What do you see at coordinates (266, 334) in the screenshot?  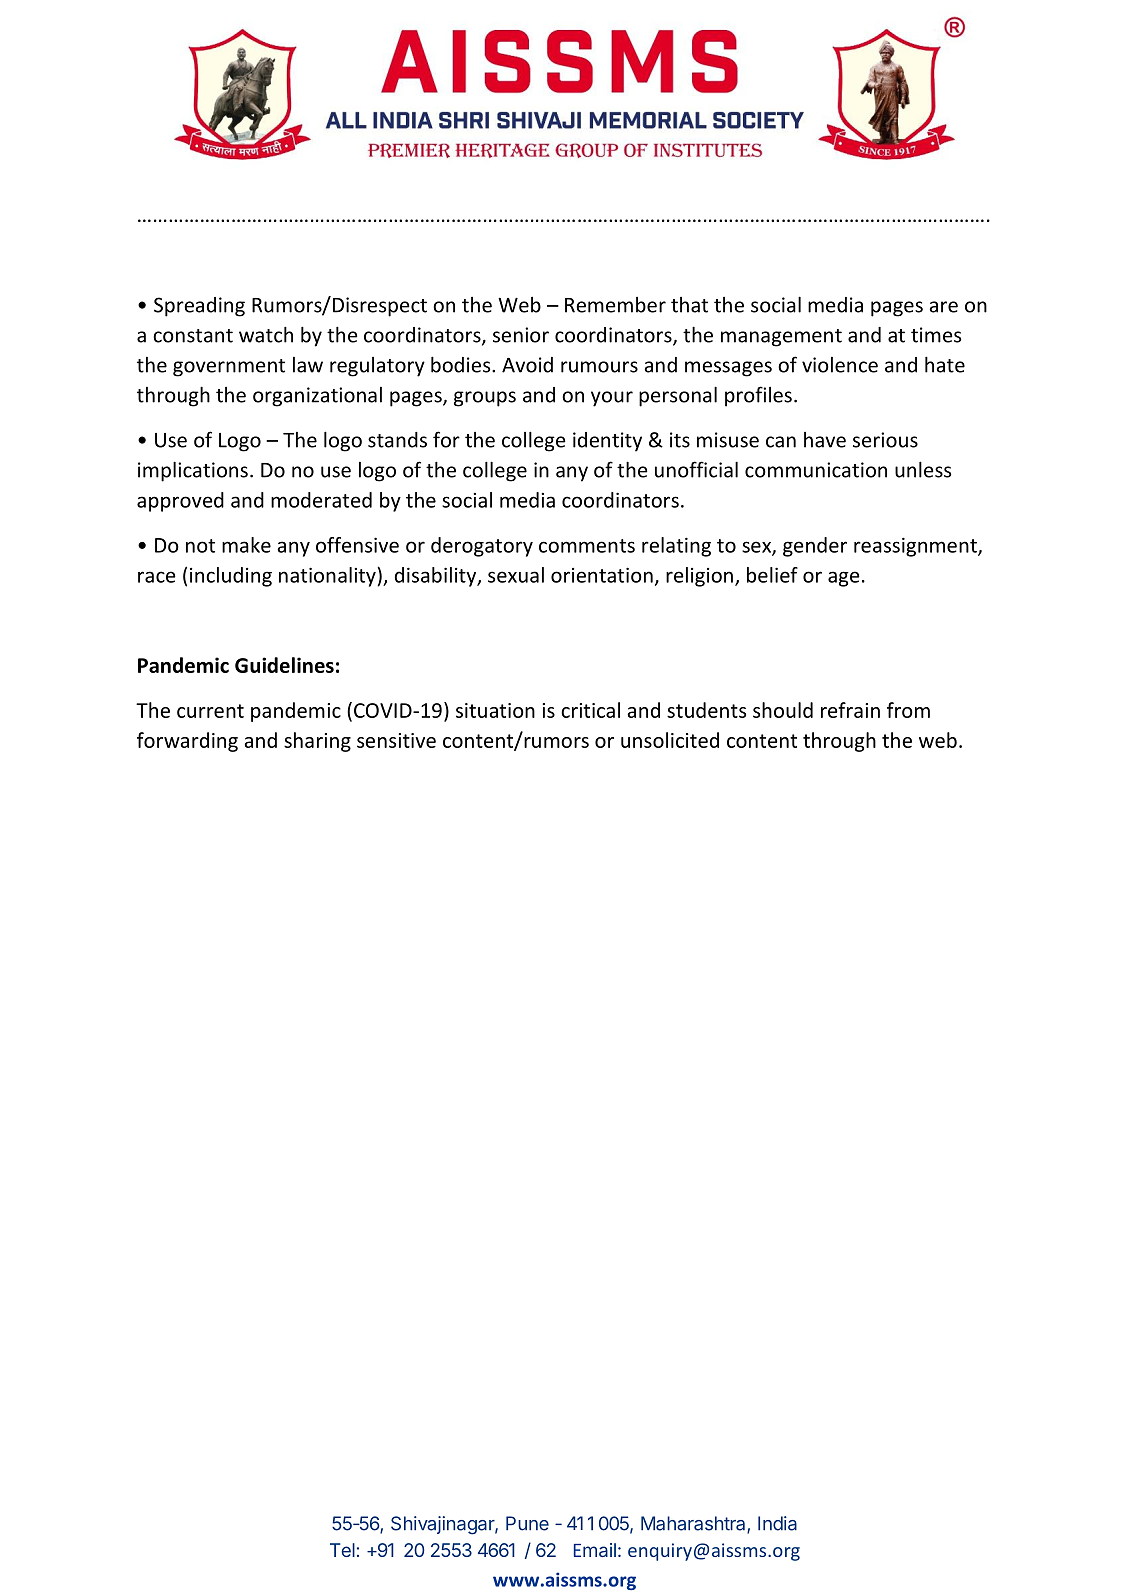 I see `watch` at bounding box center [266, 334].
